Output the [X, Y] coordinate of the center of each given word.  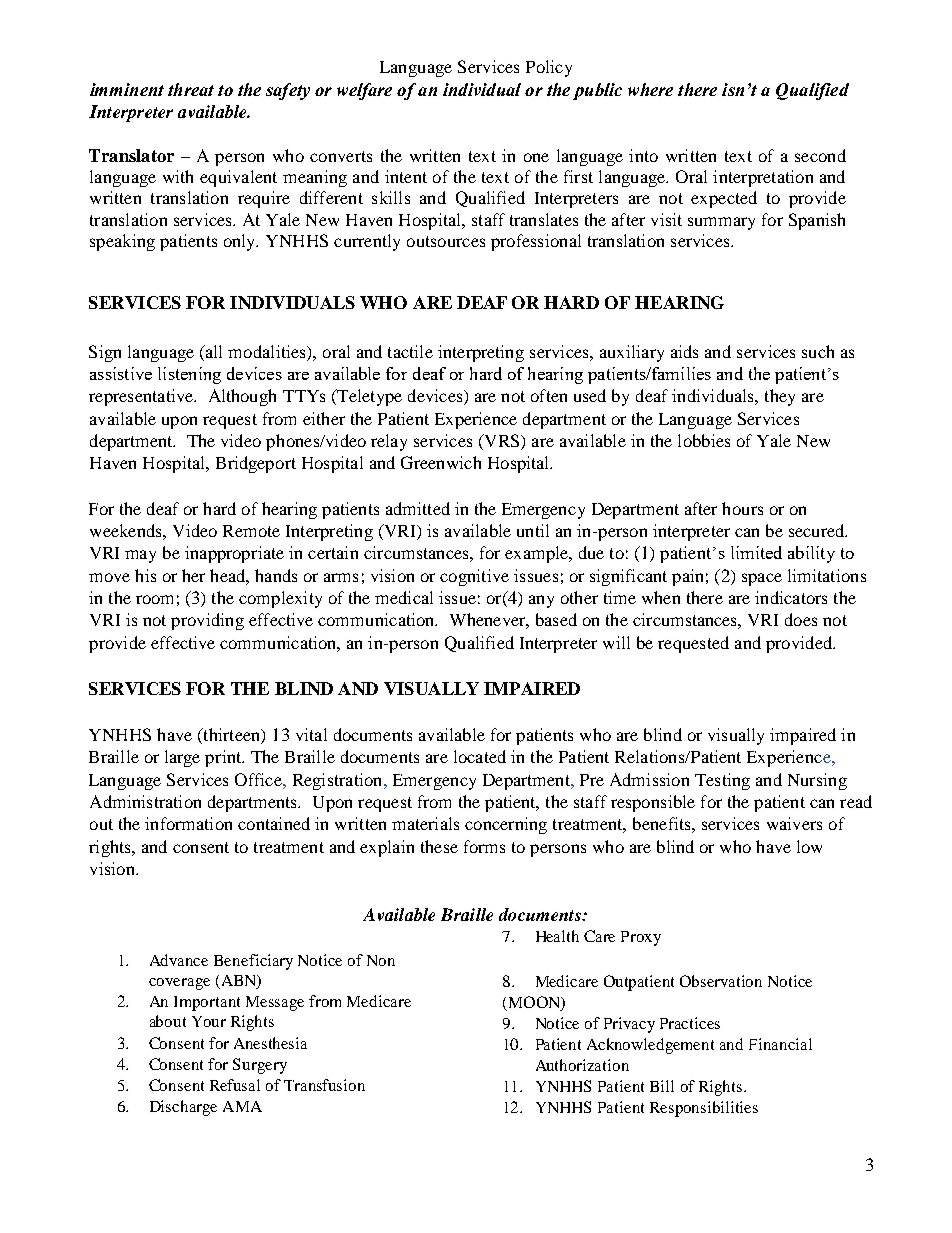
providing [207, 621]
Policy [549, 68]
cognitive [474, 577]
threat [191, 89]
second [820, 155]
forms [484, 846]
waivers [794, 823]
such [818, 351]
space [762, 579]
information [188, 823]
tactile [410, 351]
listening [189, 375]
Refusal [235, 1085]
